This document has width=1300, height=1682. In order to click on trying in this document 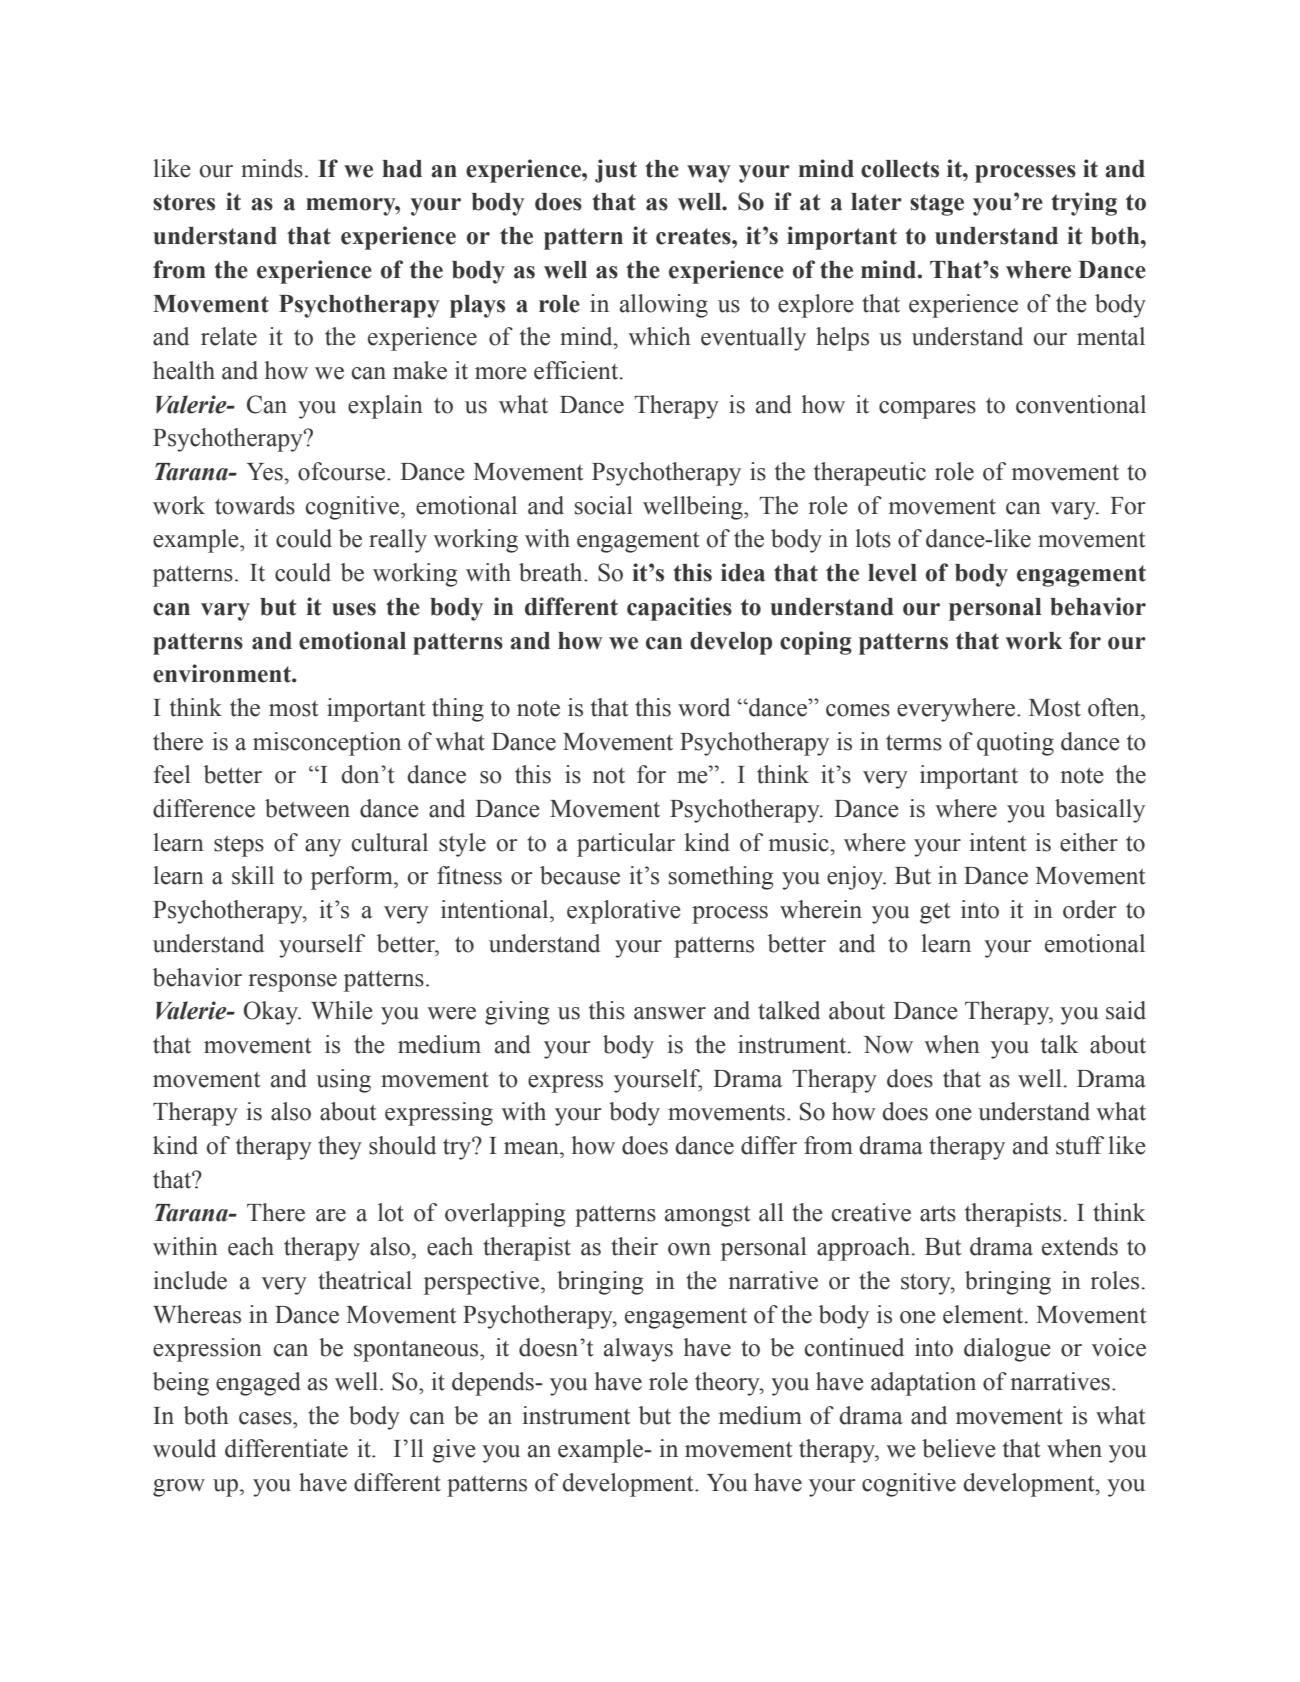, I will do `click(1084, 204)`.
